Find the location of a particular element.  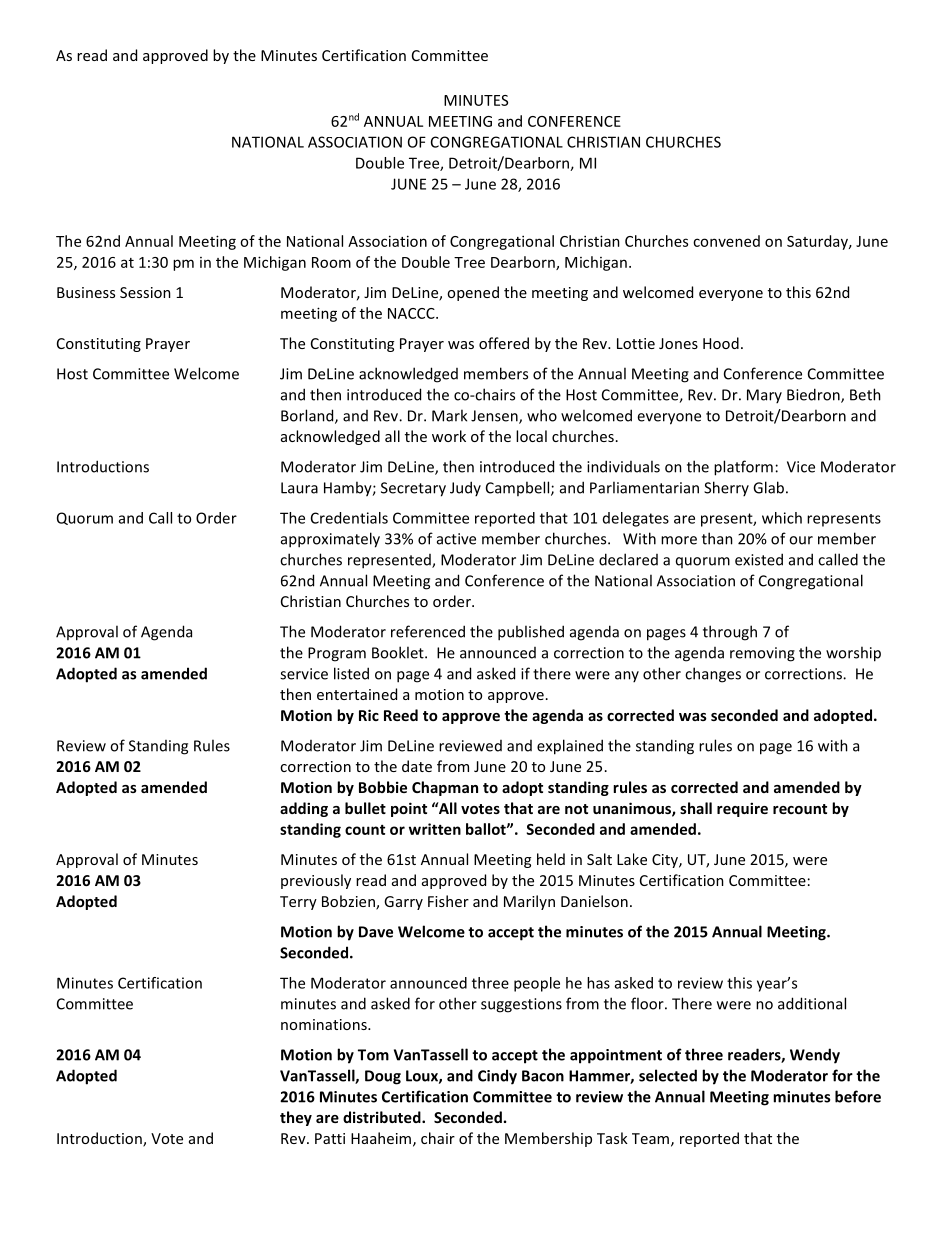

Reed is located at coordinates (401, 715).
